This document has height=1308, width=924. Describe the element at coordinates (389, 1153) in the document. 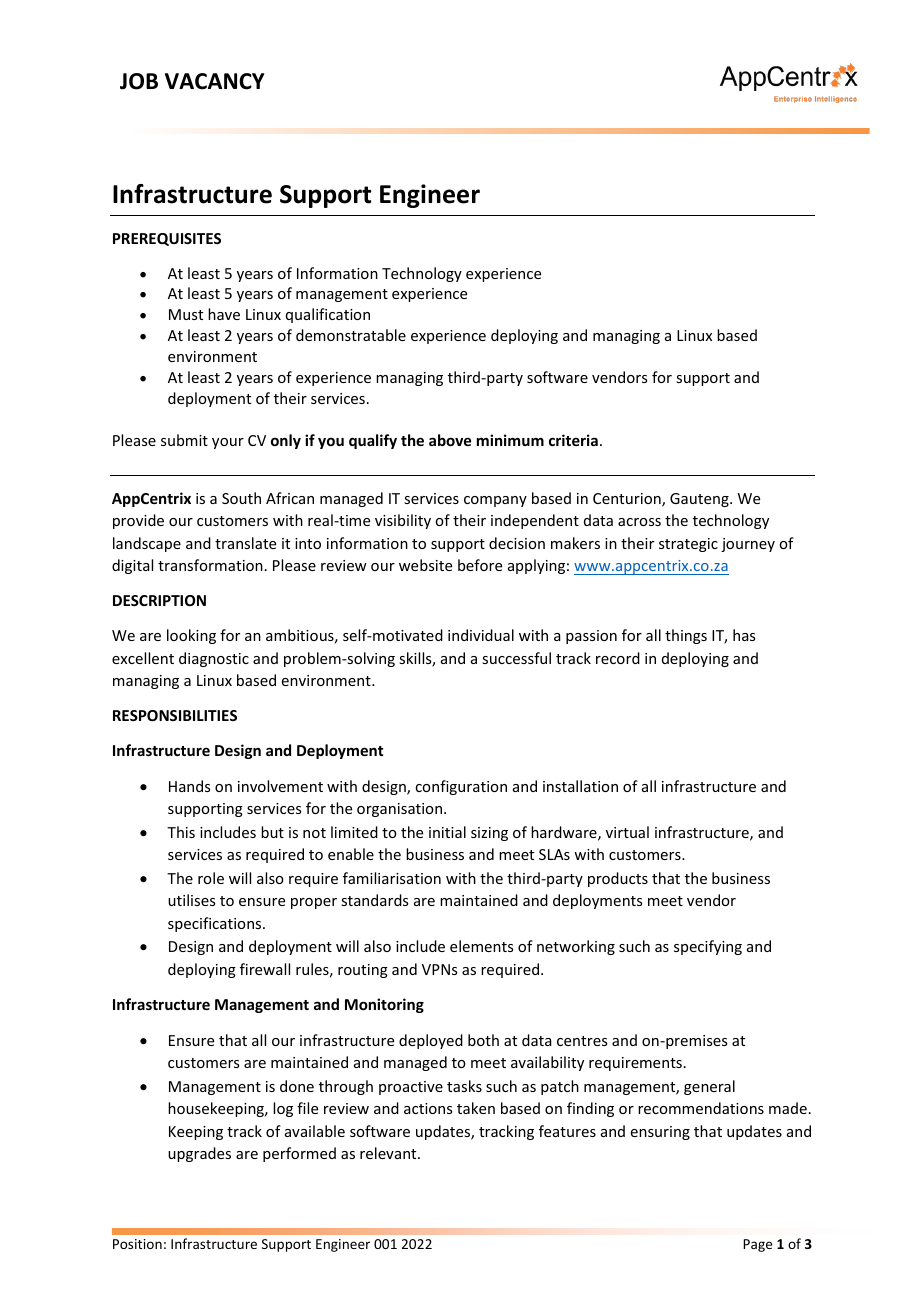

I see `relevant` at that location.
